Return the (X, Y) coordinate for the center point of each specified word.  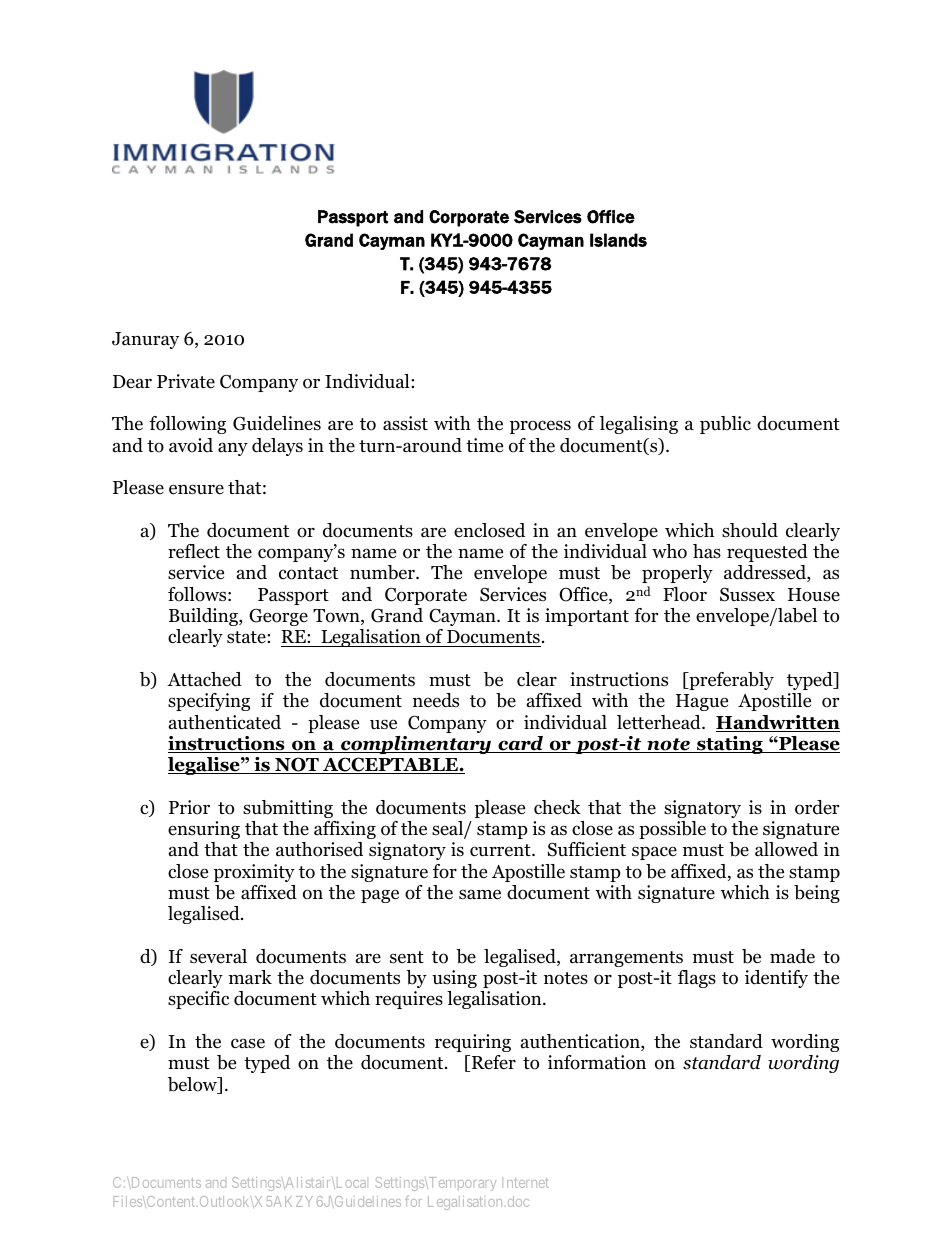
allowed (786, 849)
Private (186, 381)
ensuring (204, 830)
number (383, 572)
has (707, 551)
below (193, 1085)
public (725, 425)
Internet (525, 1182)
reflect (194, 551)
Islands (618, 240)
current (501, 850)
